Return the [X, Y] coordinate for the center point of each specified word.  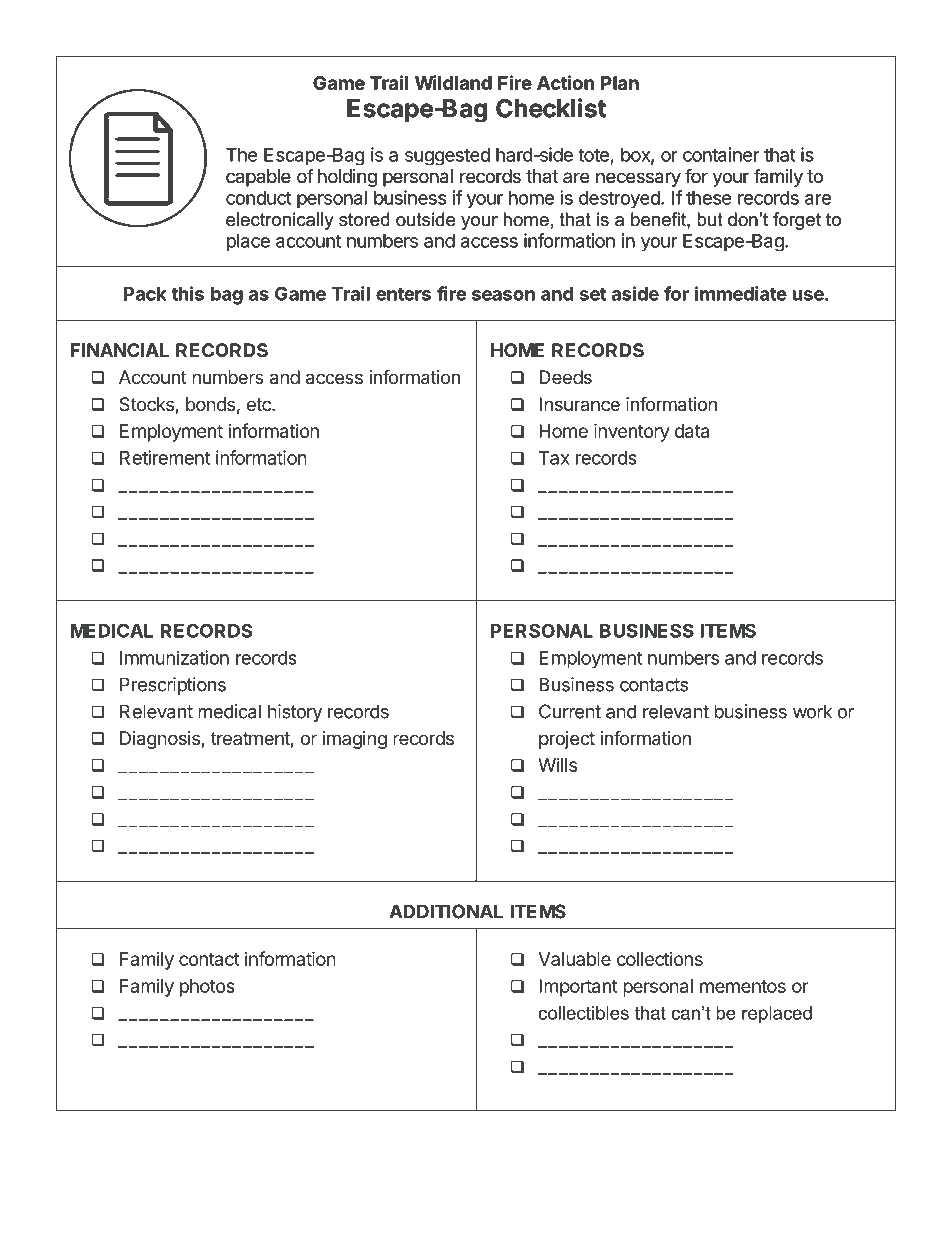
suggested [447, 156]
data [692, 431]
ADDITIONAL [446, 911]
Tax [554, 458]
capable [258, 178]
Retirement [165, 457]
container [721, 154]
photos [207, 988]
